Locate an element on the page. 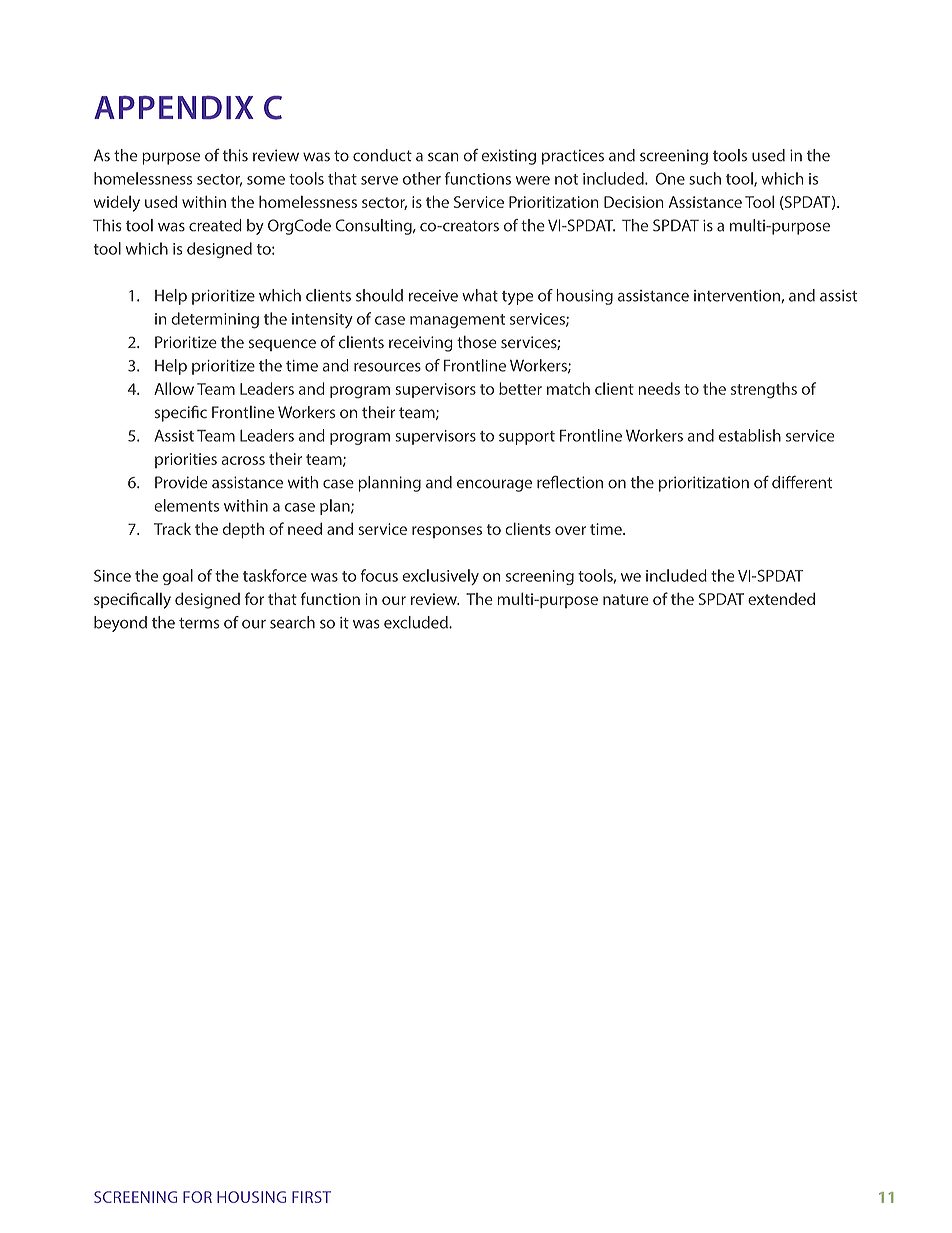 Image resolution: width=952 pixels, height=1233 pixels. such is located at coordinates (705, 178).
